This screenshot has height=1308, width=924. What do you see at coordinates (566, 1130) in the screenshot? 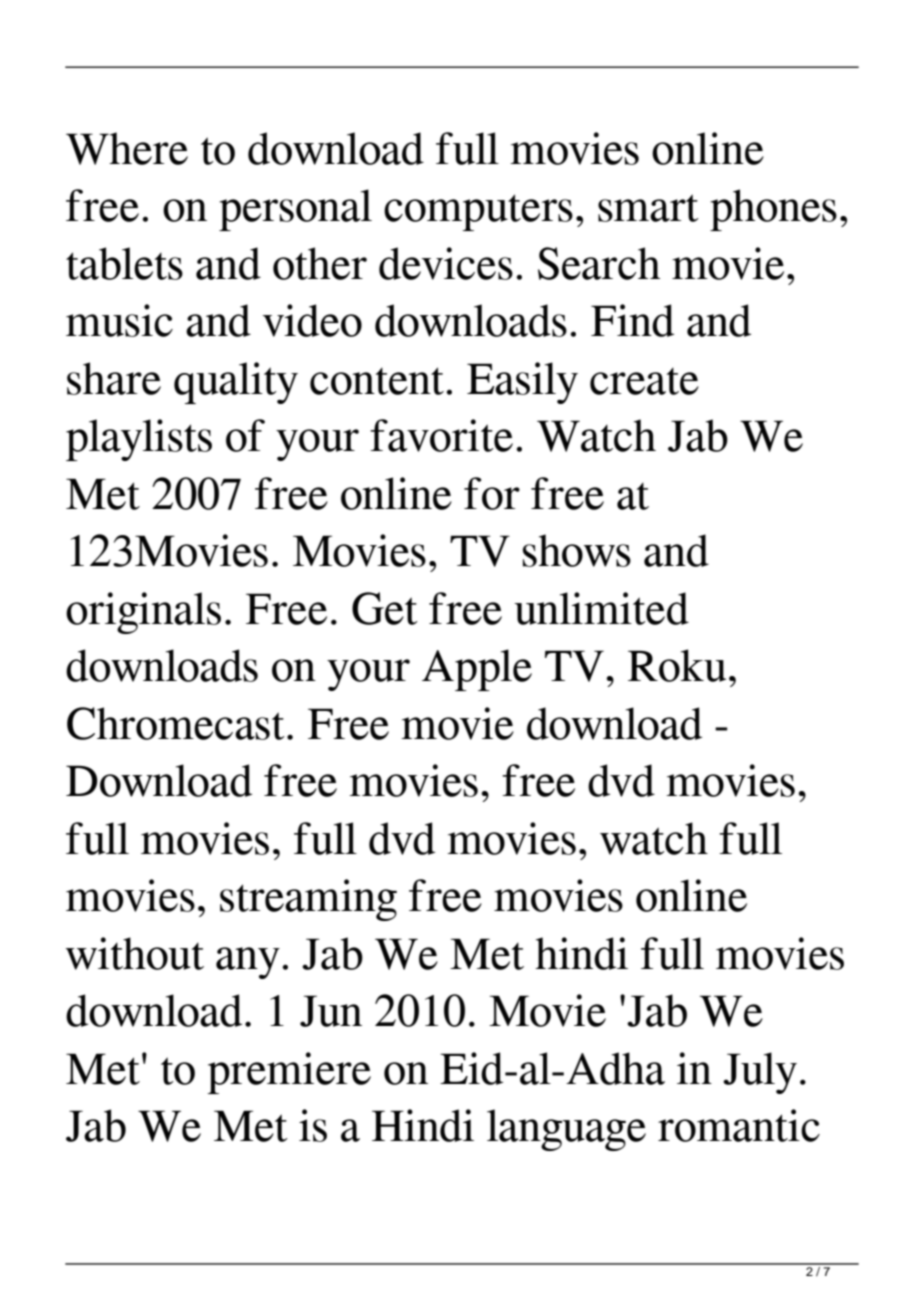
I see `language` at bounding box center [566, 1130].
